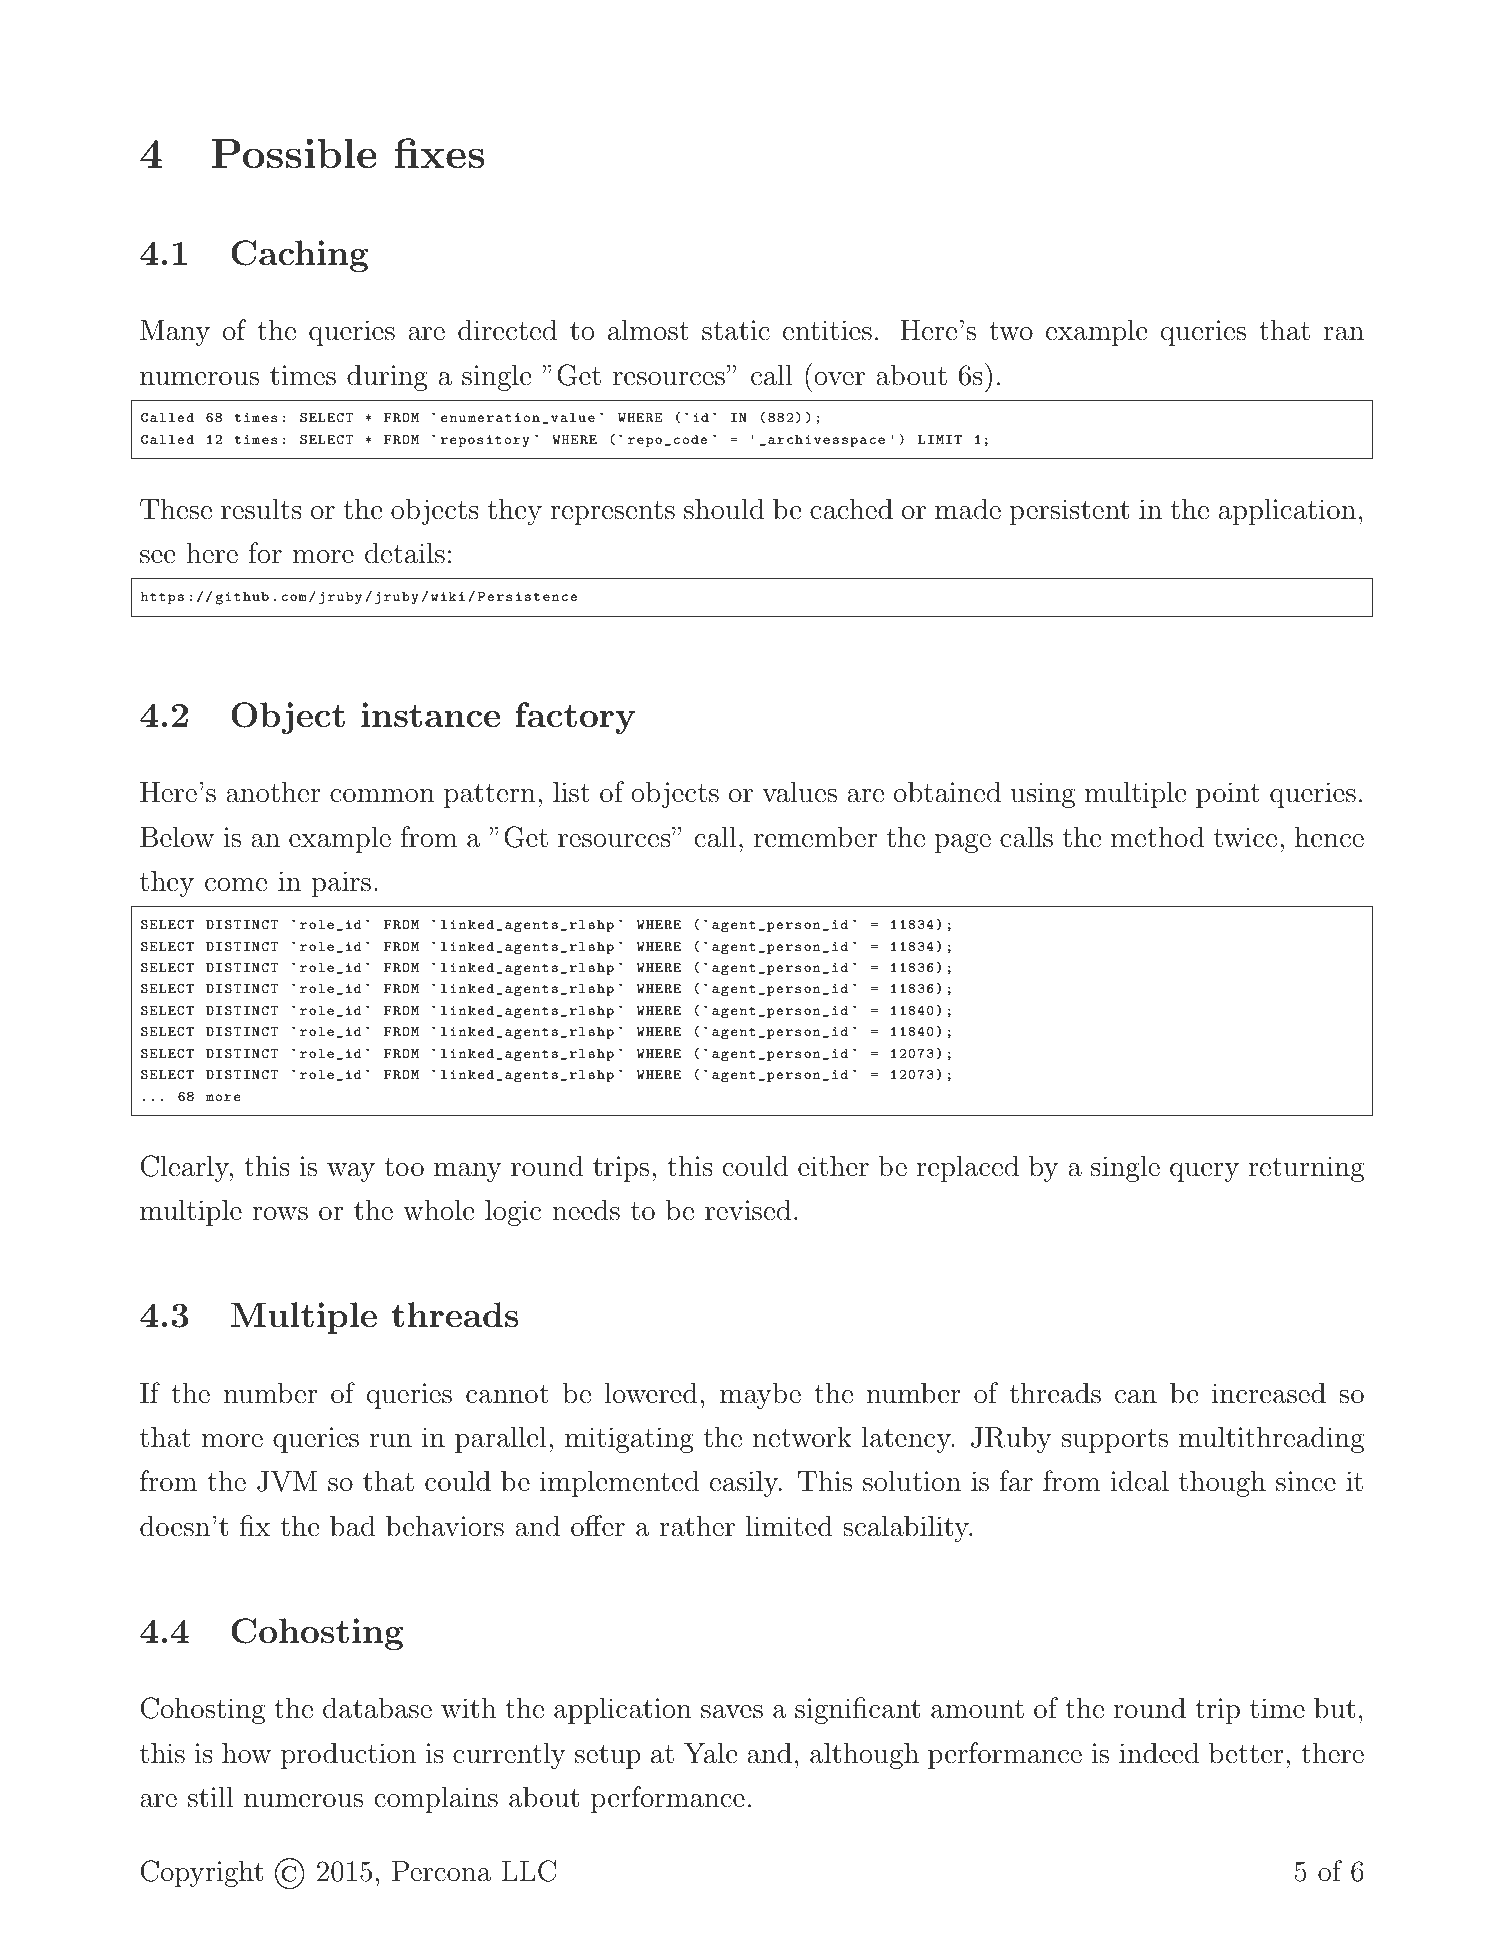  Describe the element at coordinates (1344, 334) in the screenshot. I see `ran` at that location.
